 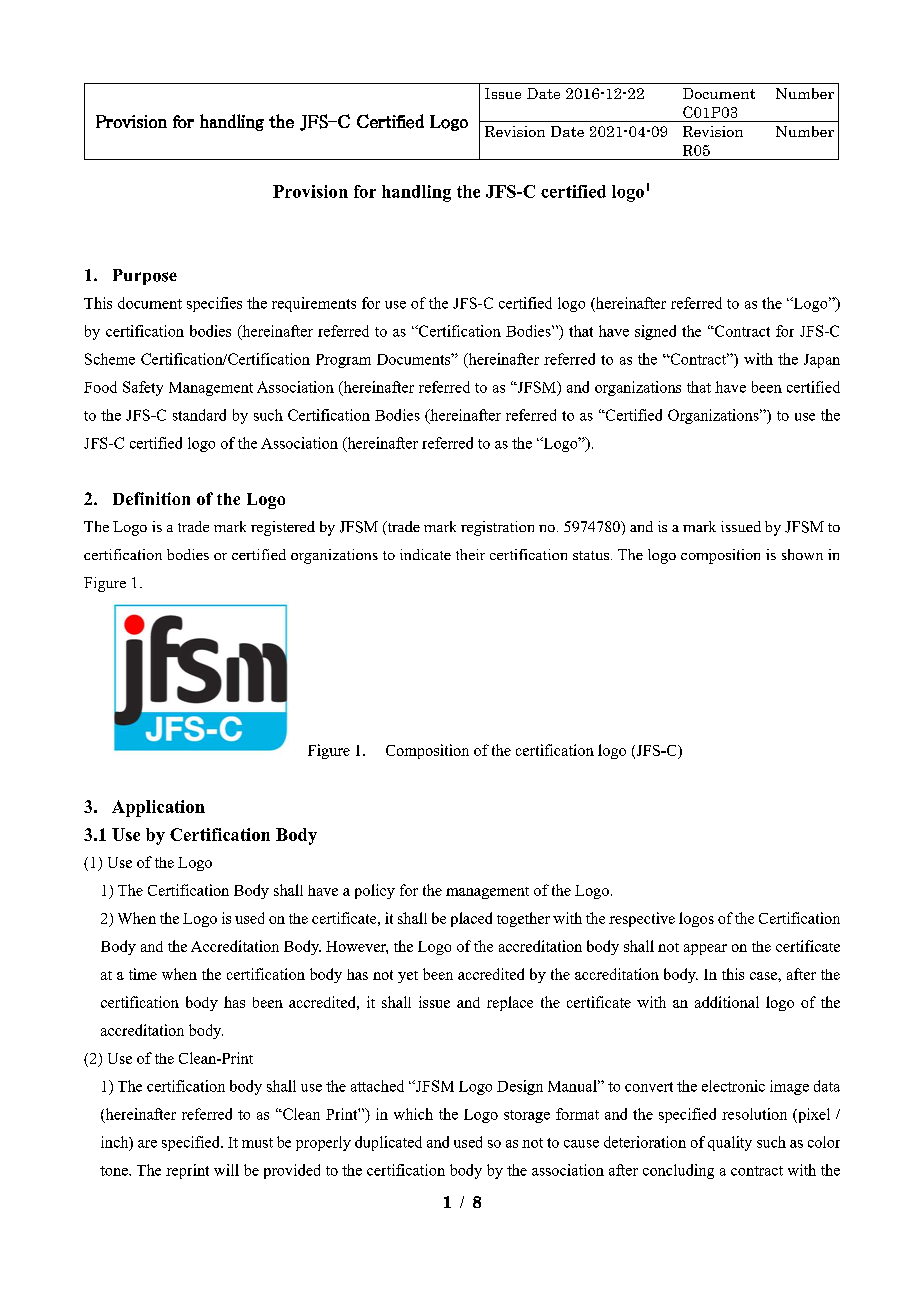 I want to click on specifies, so click(x=214, y=304).
